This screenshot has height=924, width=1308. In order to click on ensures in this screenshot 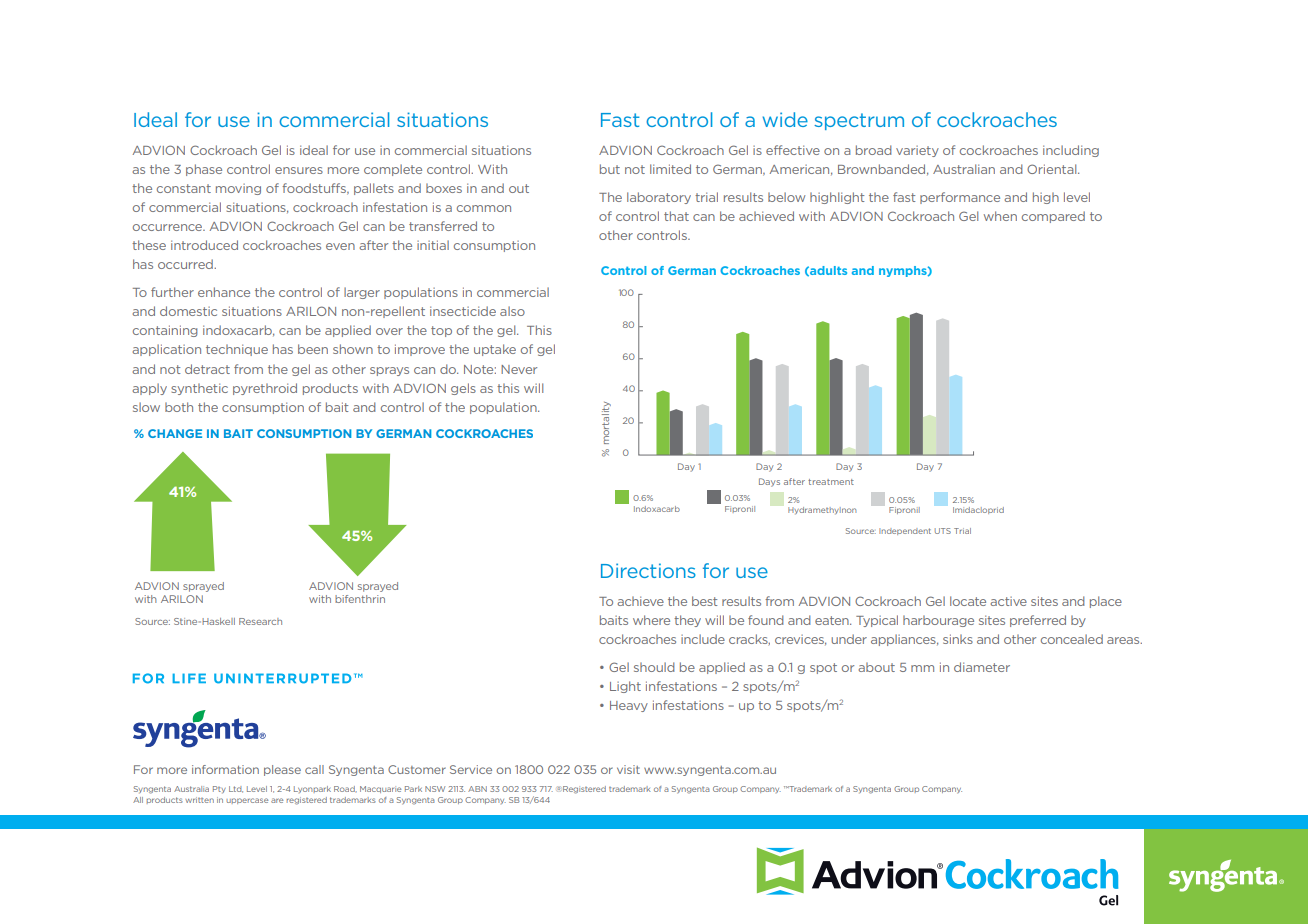, I will do `click(299, 170)`.
